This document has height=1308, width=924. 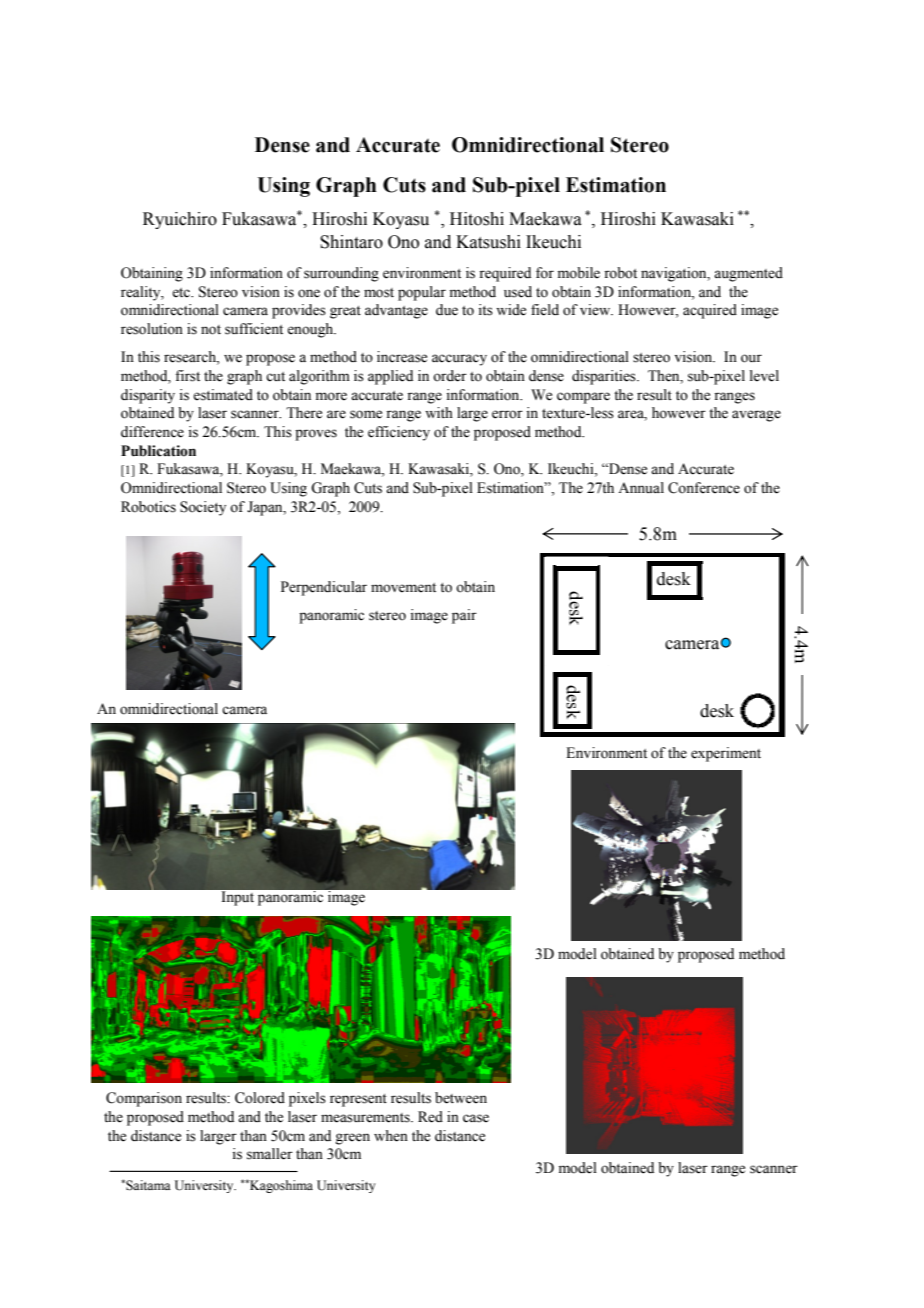 I want to click on experiment, so click(x=726, y=754).
